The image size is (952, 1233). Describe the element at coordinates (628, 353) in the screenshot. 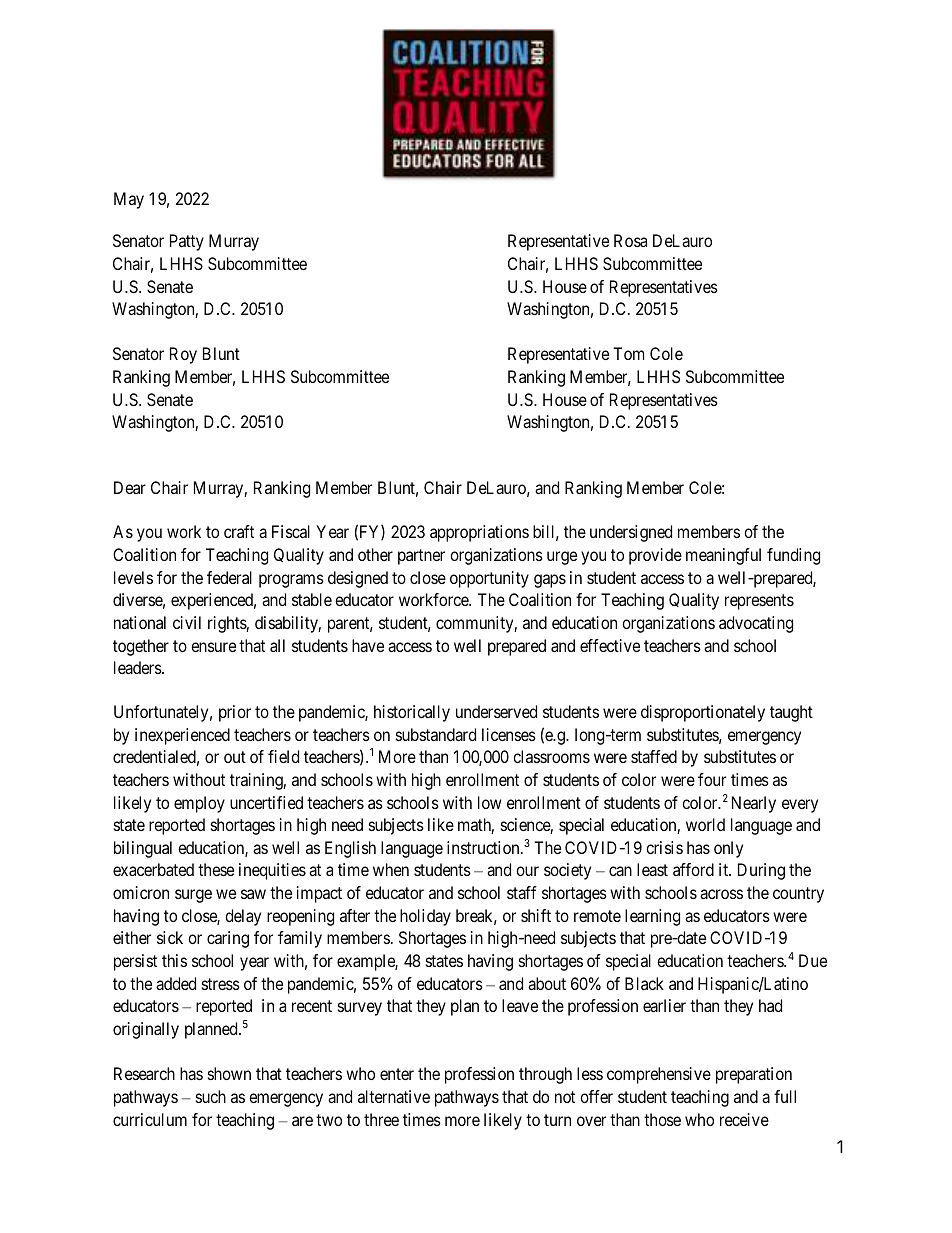

I see `Tom` at that location.
